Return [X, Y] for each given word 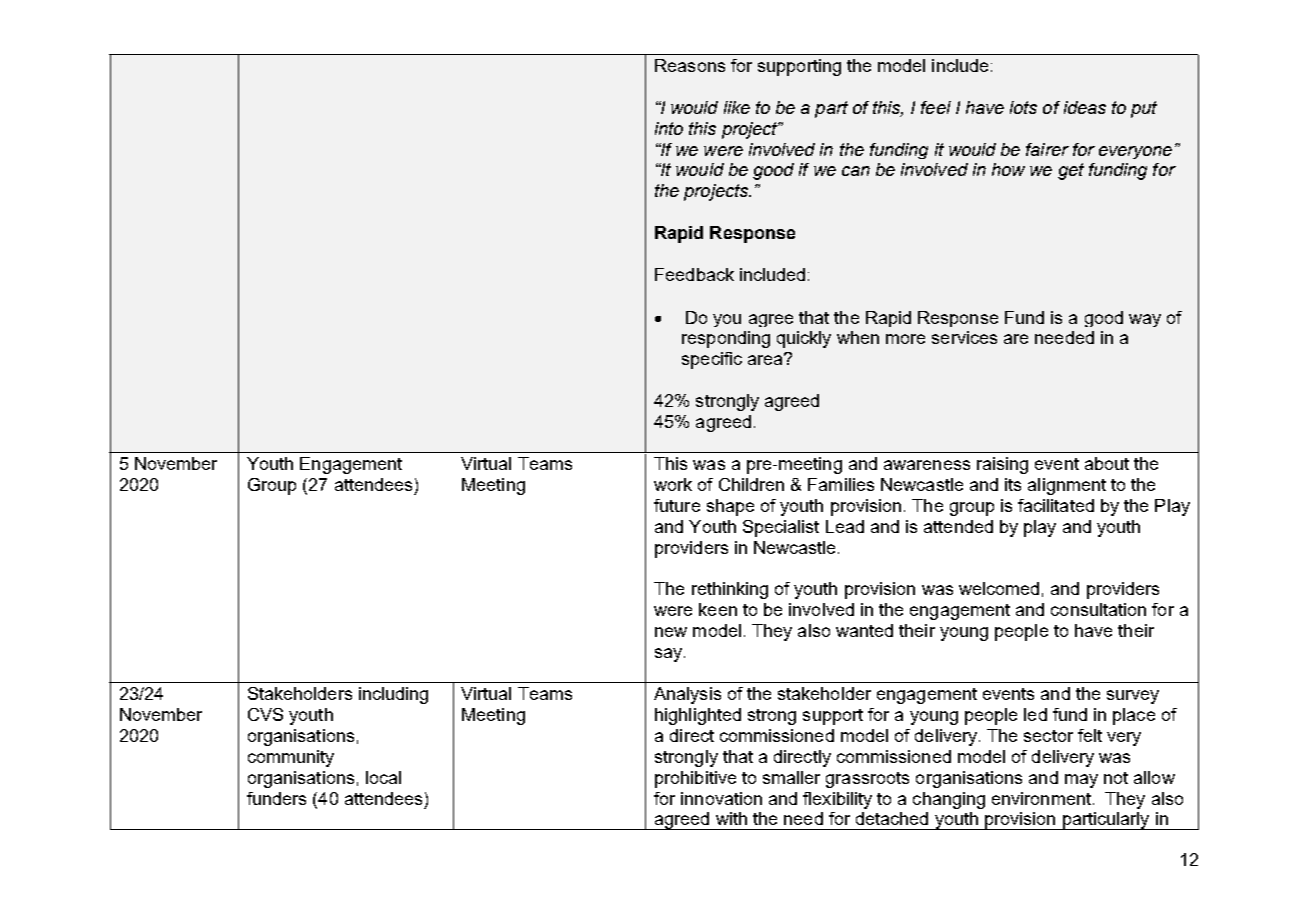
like [737, 107]
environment [1041, 798]
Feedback [694, 274]
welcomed [999, 588]
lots [1023, 107]
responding [726, 339]
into [669, 128]
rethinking [730, 590]
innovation [721, 798]
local [383, 777]
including [393, 695]
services [964, 337]
